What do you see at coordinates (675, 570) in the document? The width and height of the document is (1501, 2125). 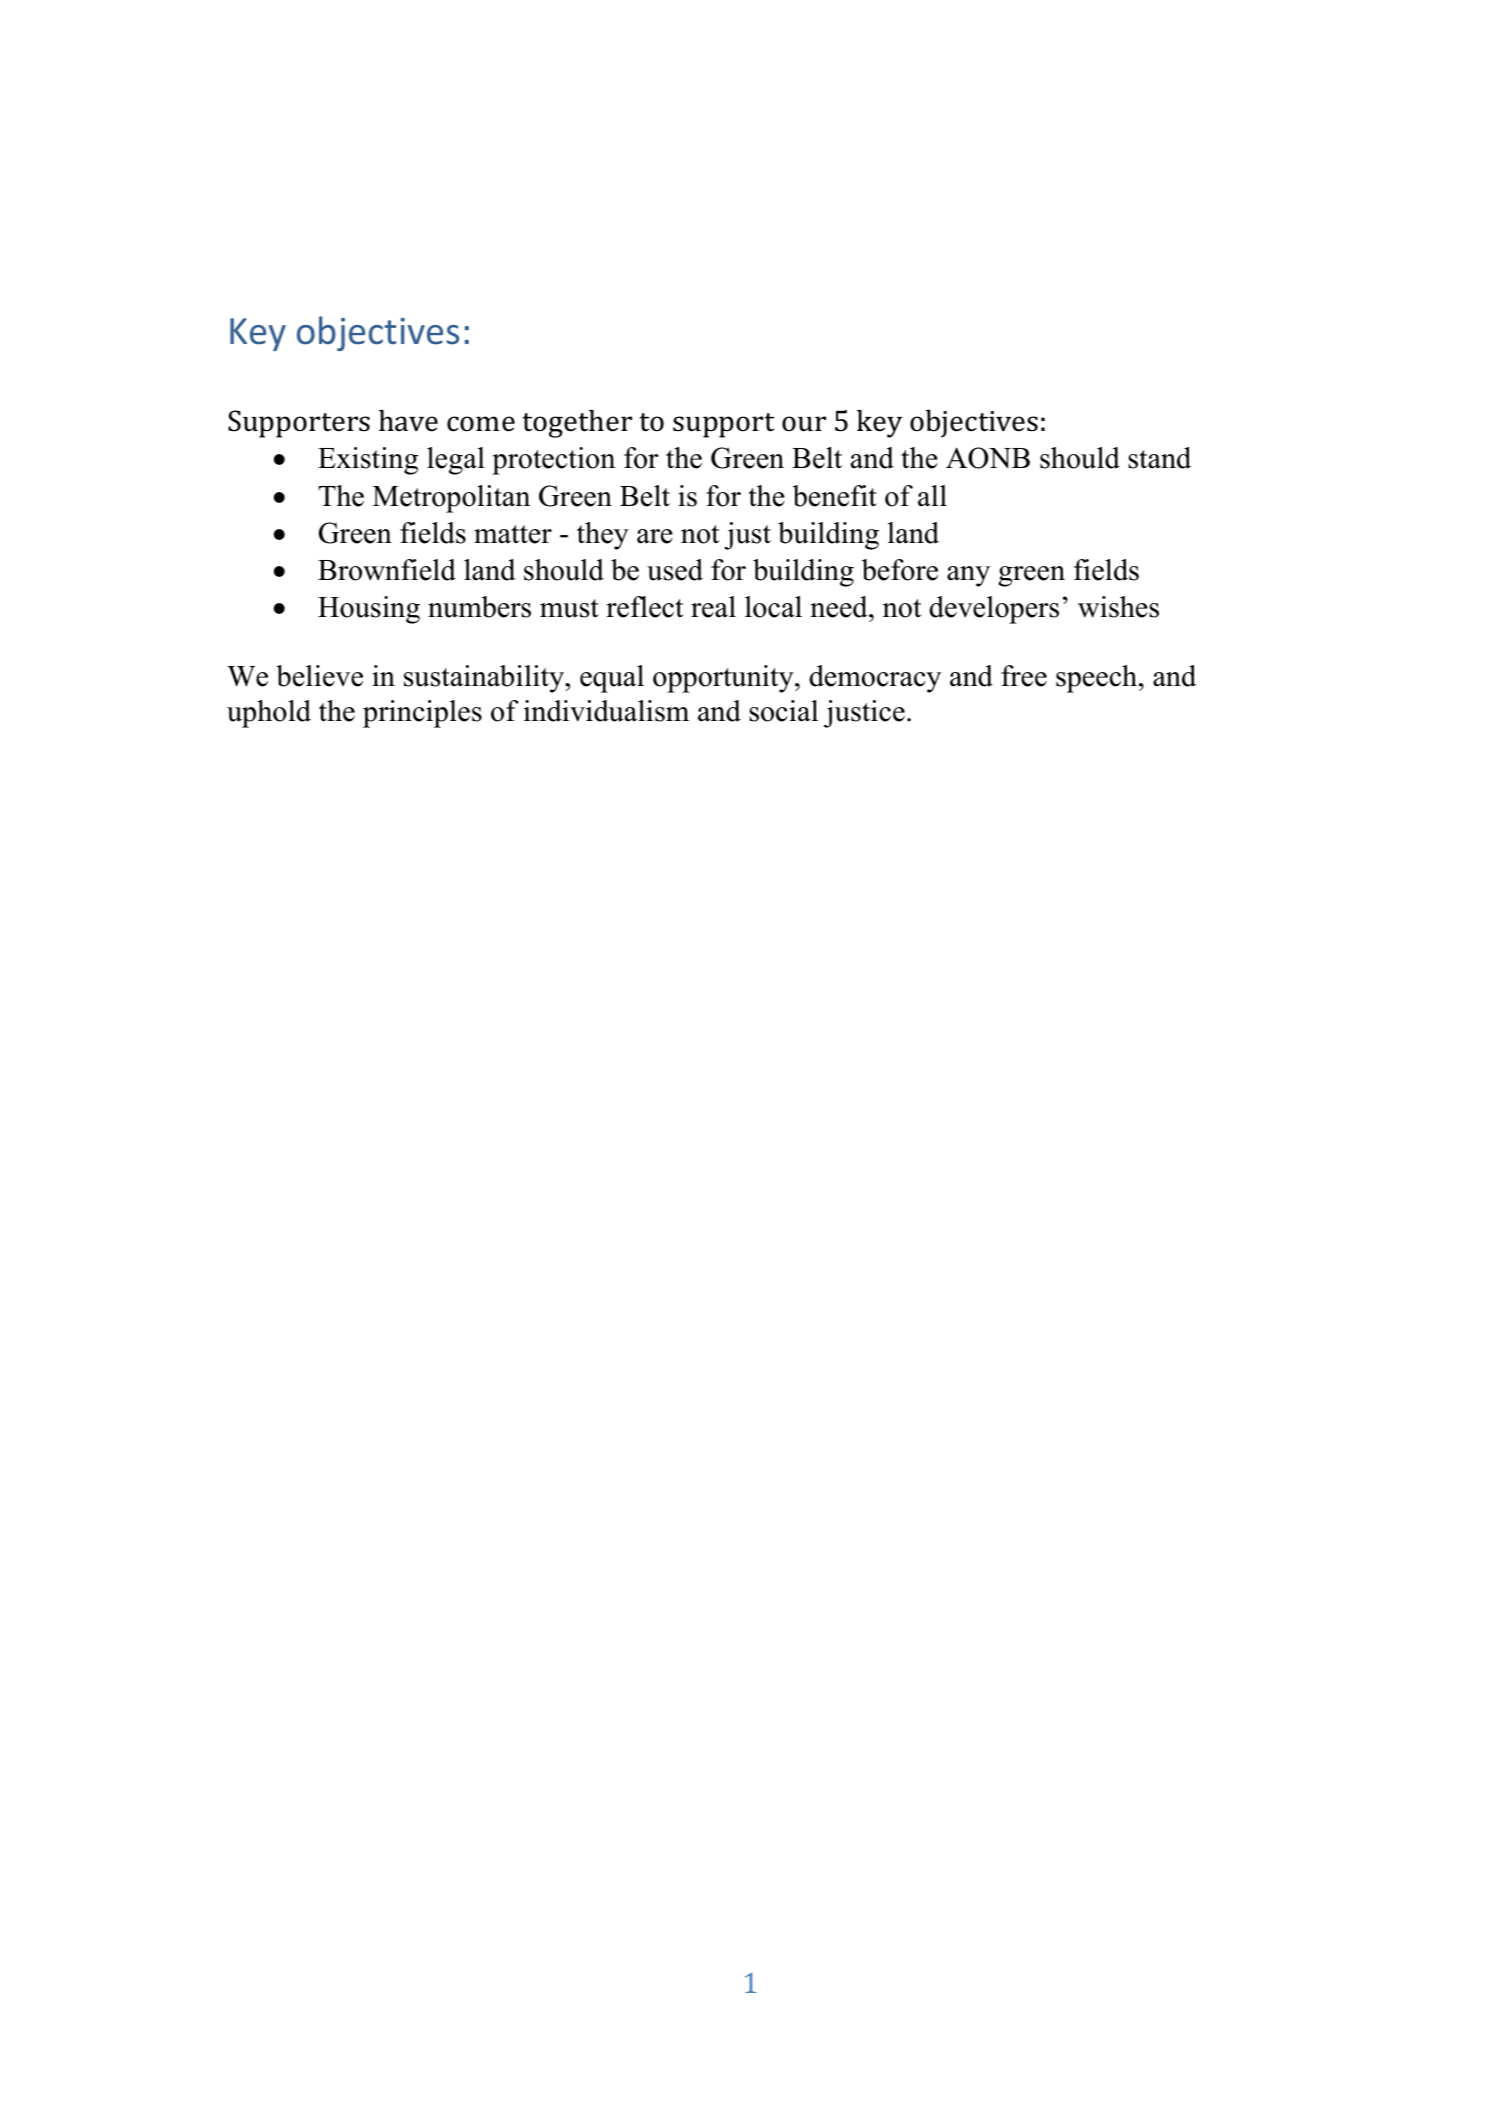 I see `used` at bounding box center [675, 570].
